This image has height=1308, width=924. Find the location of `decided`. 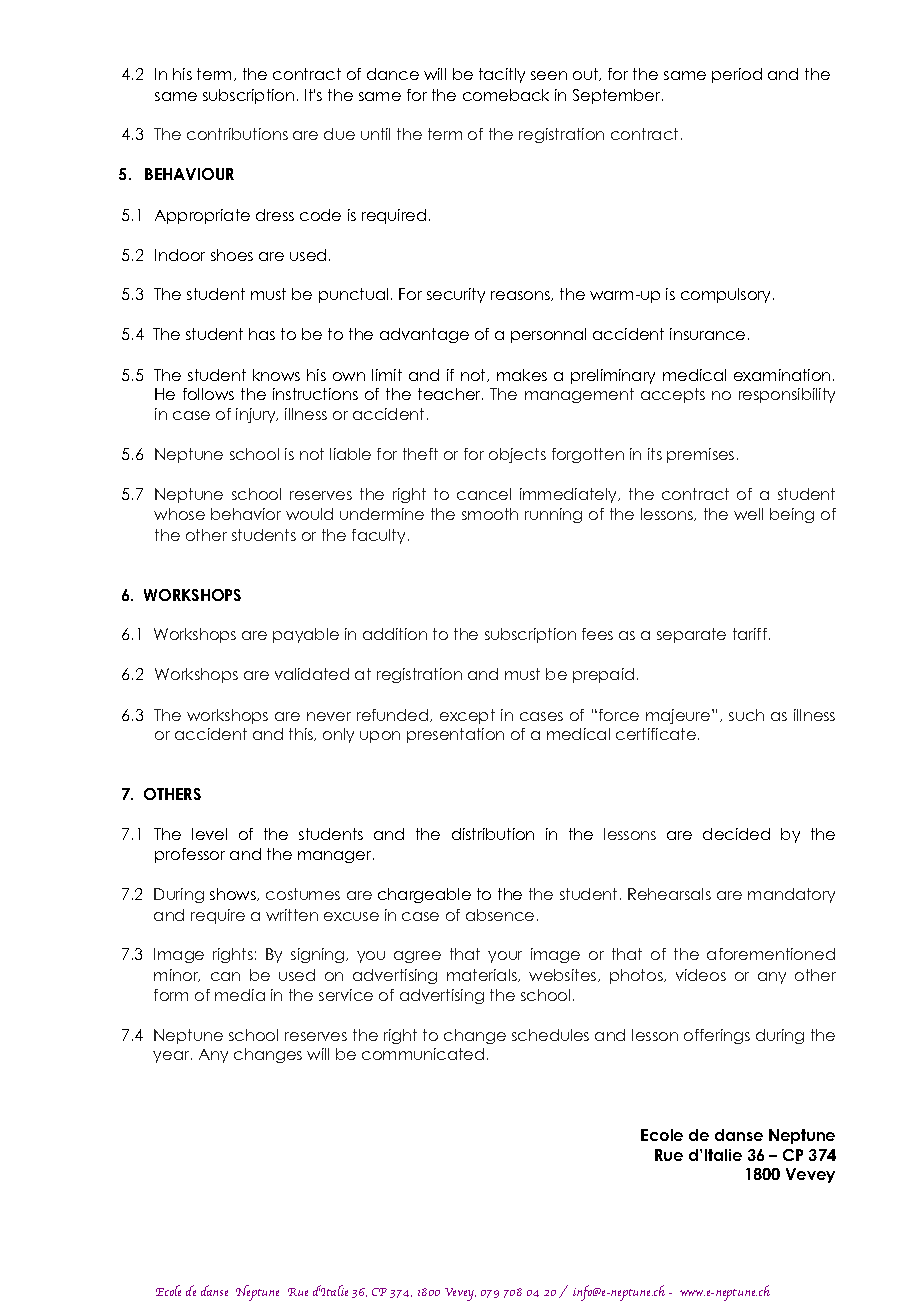

decided is located at coordinates (736, 834).
